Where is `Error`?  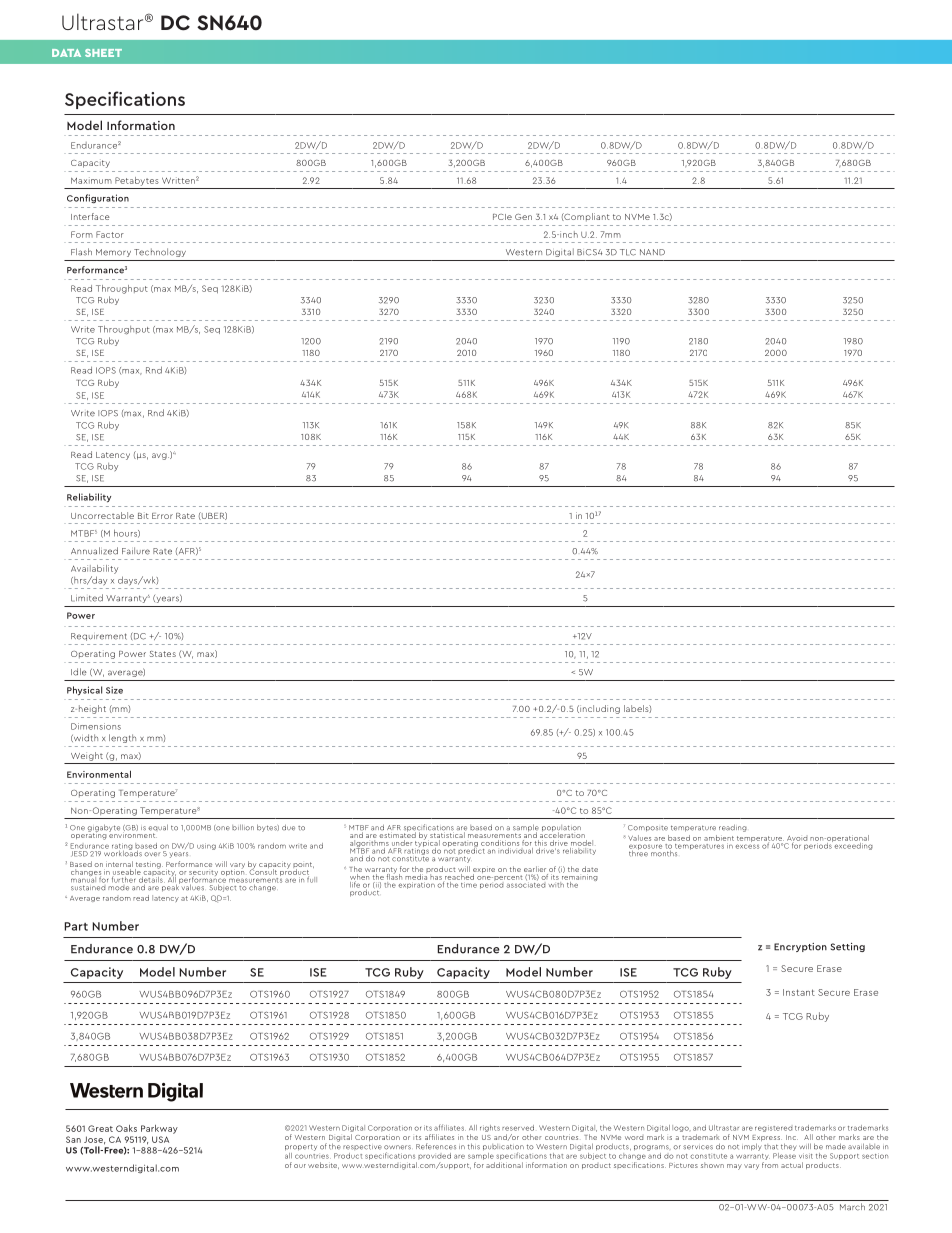
Error is located at coordinates (162, 516).
